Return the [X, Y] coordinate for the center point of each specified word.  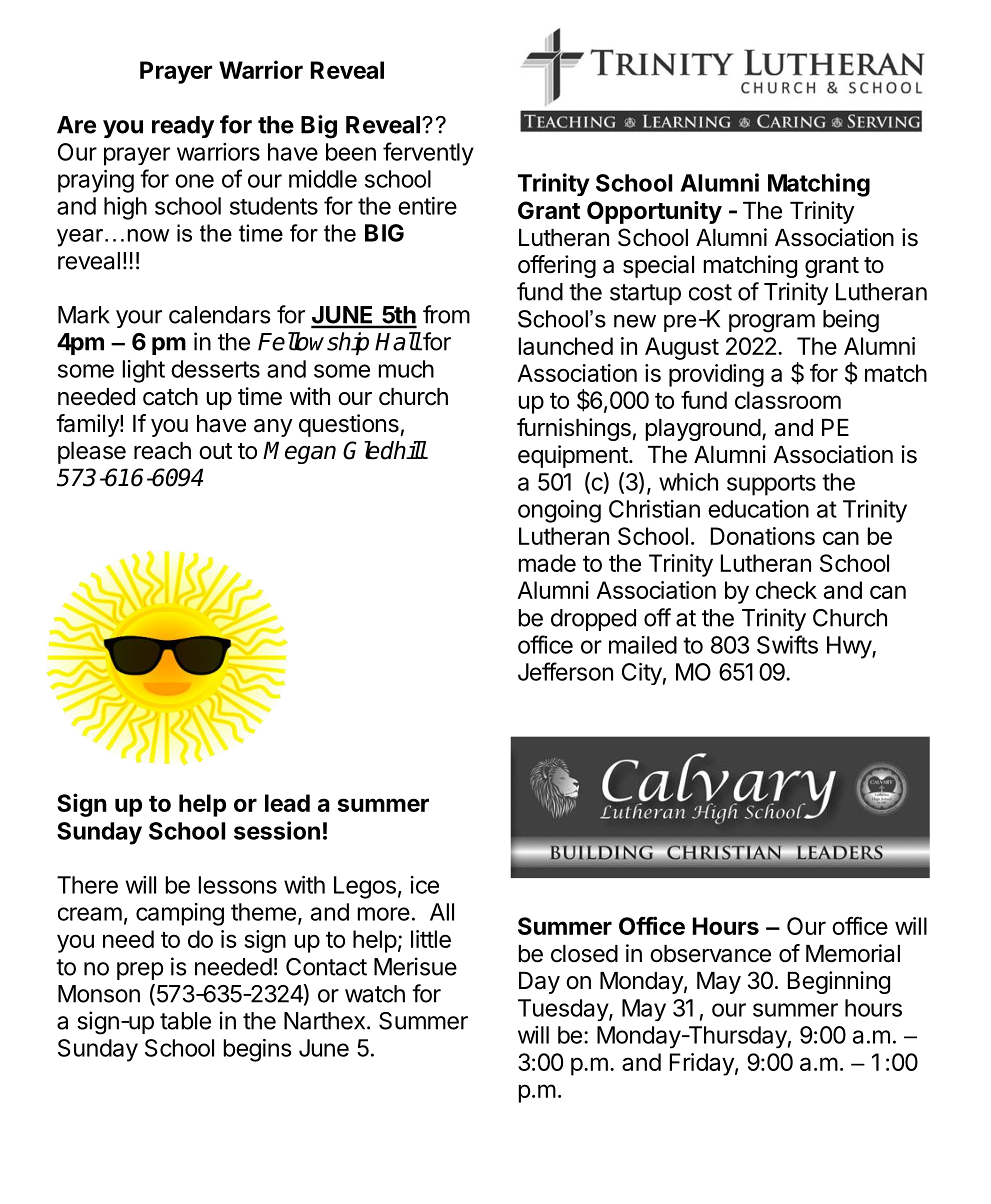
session [277, 830]
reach [162, 451]
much [406, 369]
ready [183, 127]
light [144, 371]
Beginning [839, 982]
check [786, 590]
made [547, 563]
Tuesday [564, 1010]
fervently [428, 154]
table [185, 1021]
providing [716, 375]
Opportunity [654, 212]
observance [710, 954]
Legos [365, 887]
